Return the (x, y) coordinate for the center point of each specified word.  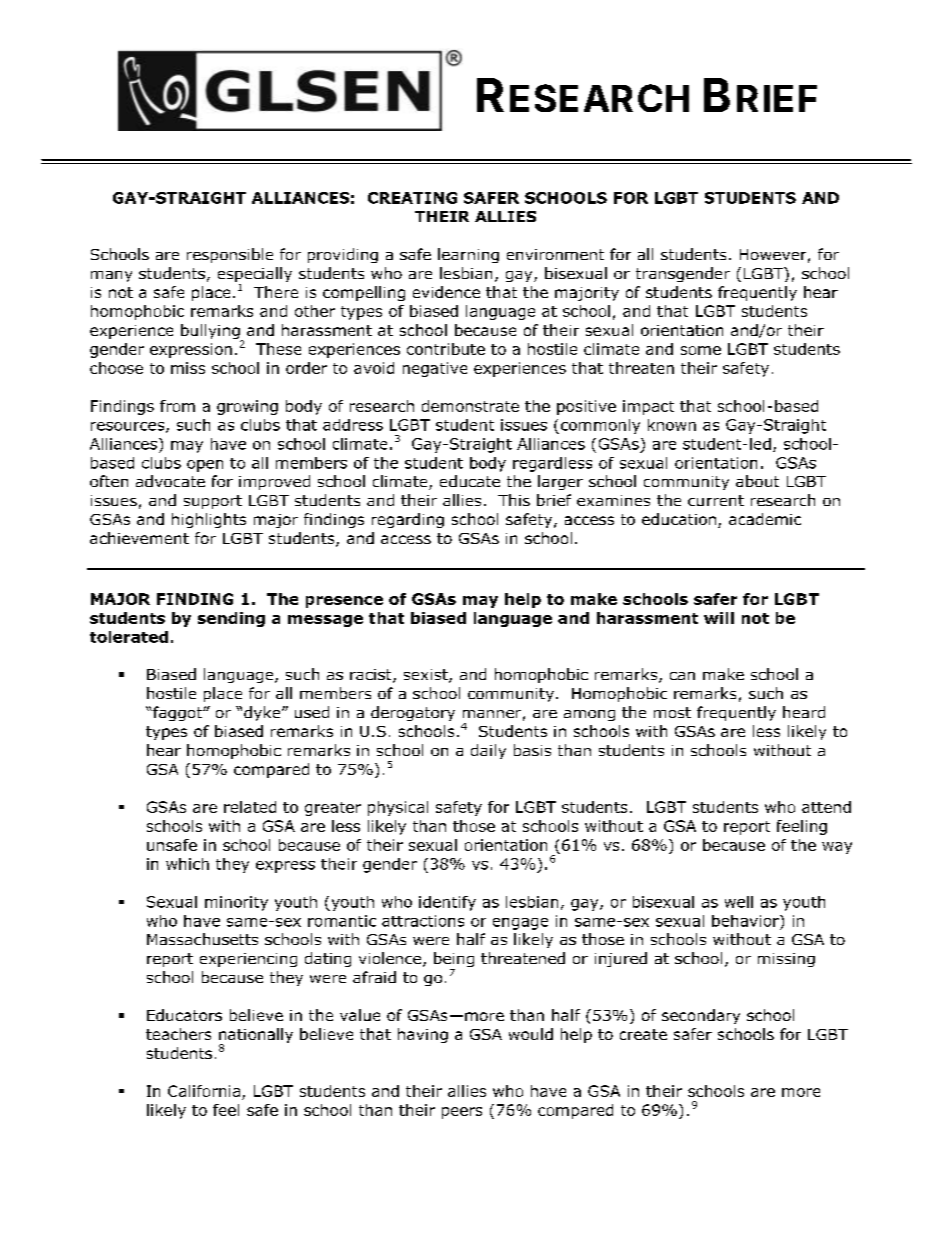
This (514, 500)
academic (765, 519)
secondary (701, 1016)
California (204, 1091)
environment (555, 254)
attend (826, 807)
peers (462, 1113)
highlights (209, 520)
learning (468, 255)
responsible (230, 255)
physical (398, 808)
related (250, 807)
